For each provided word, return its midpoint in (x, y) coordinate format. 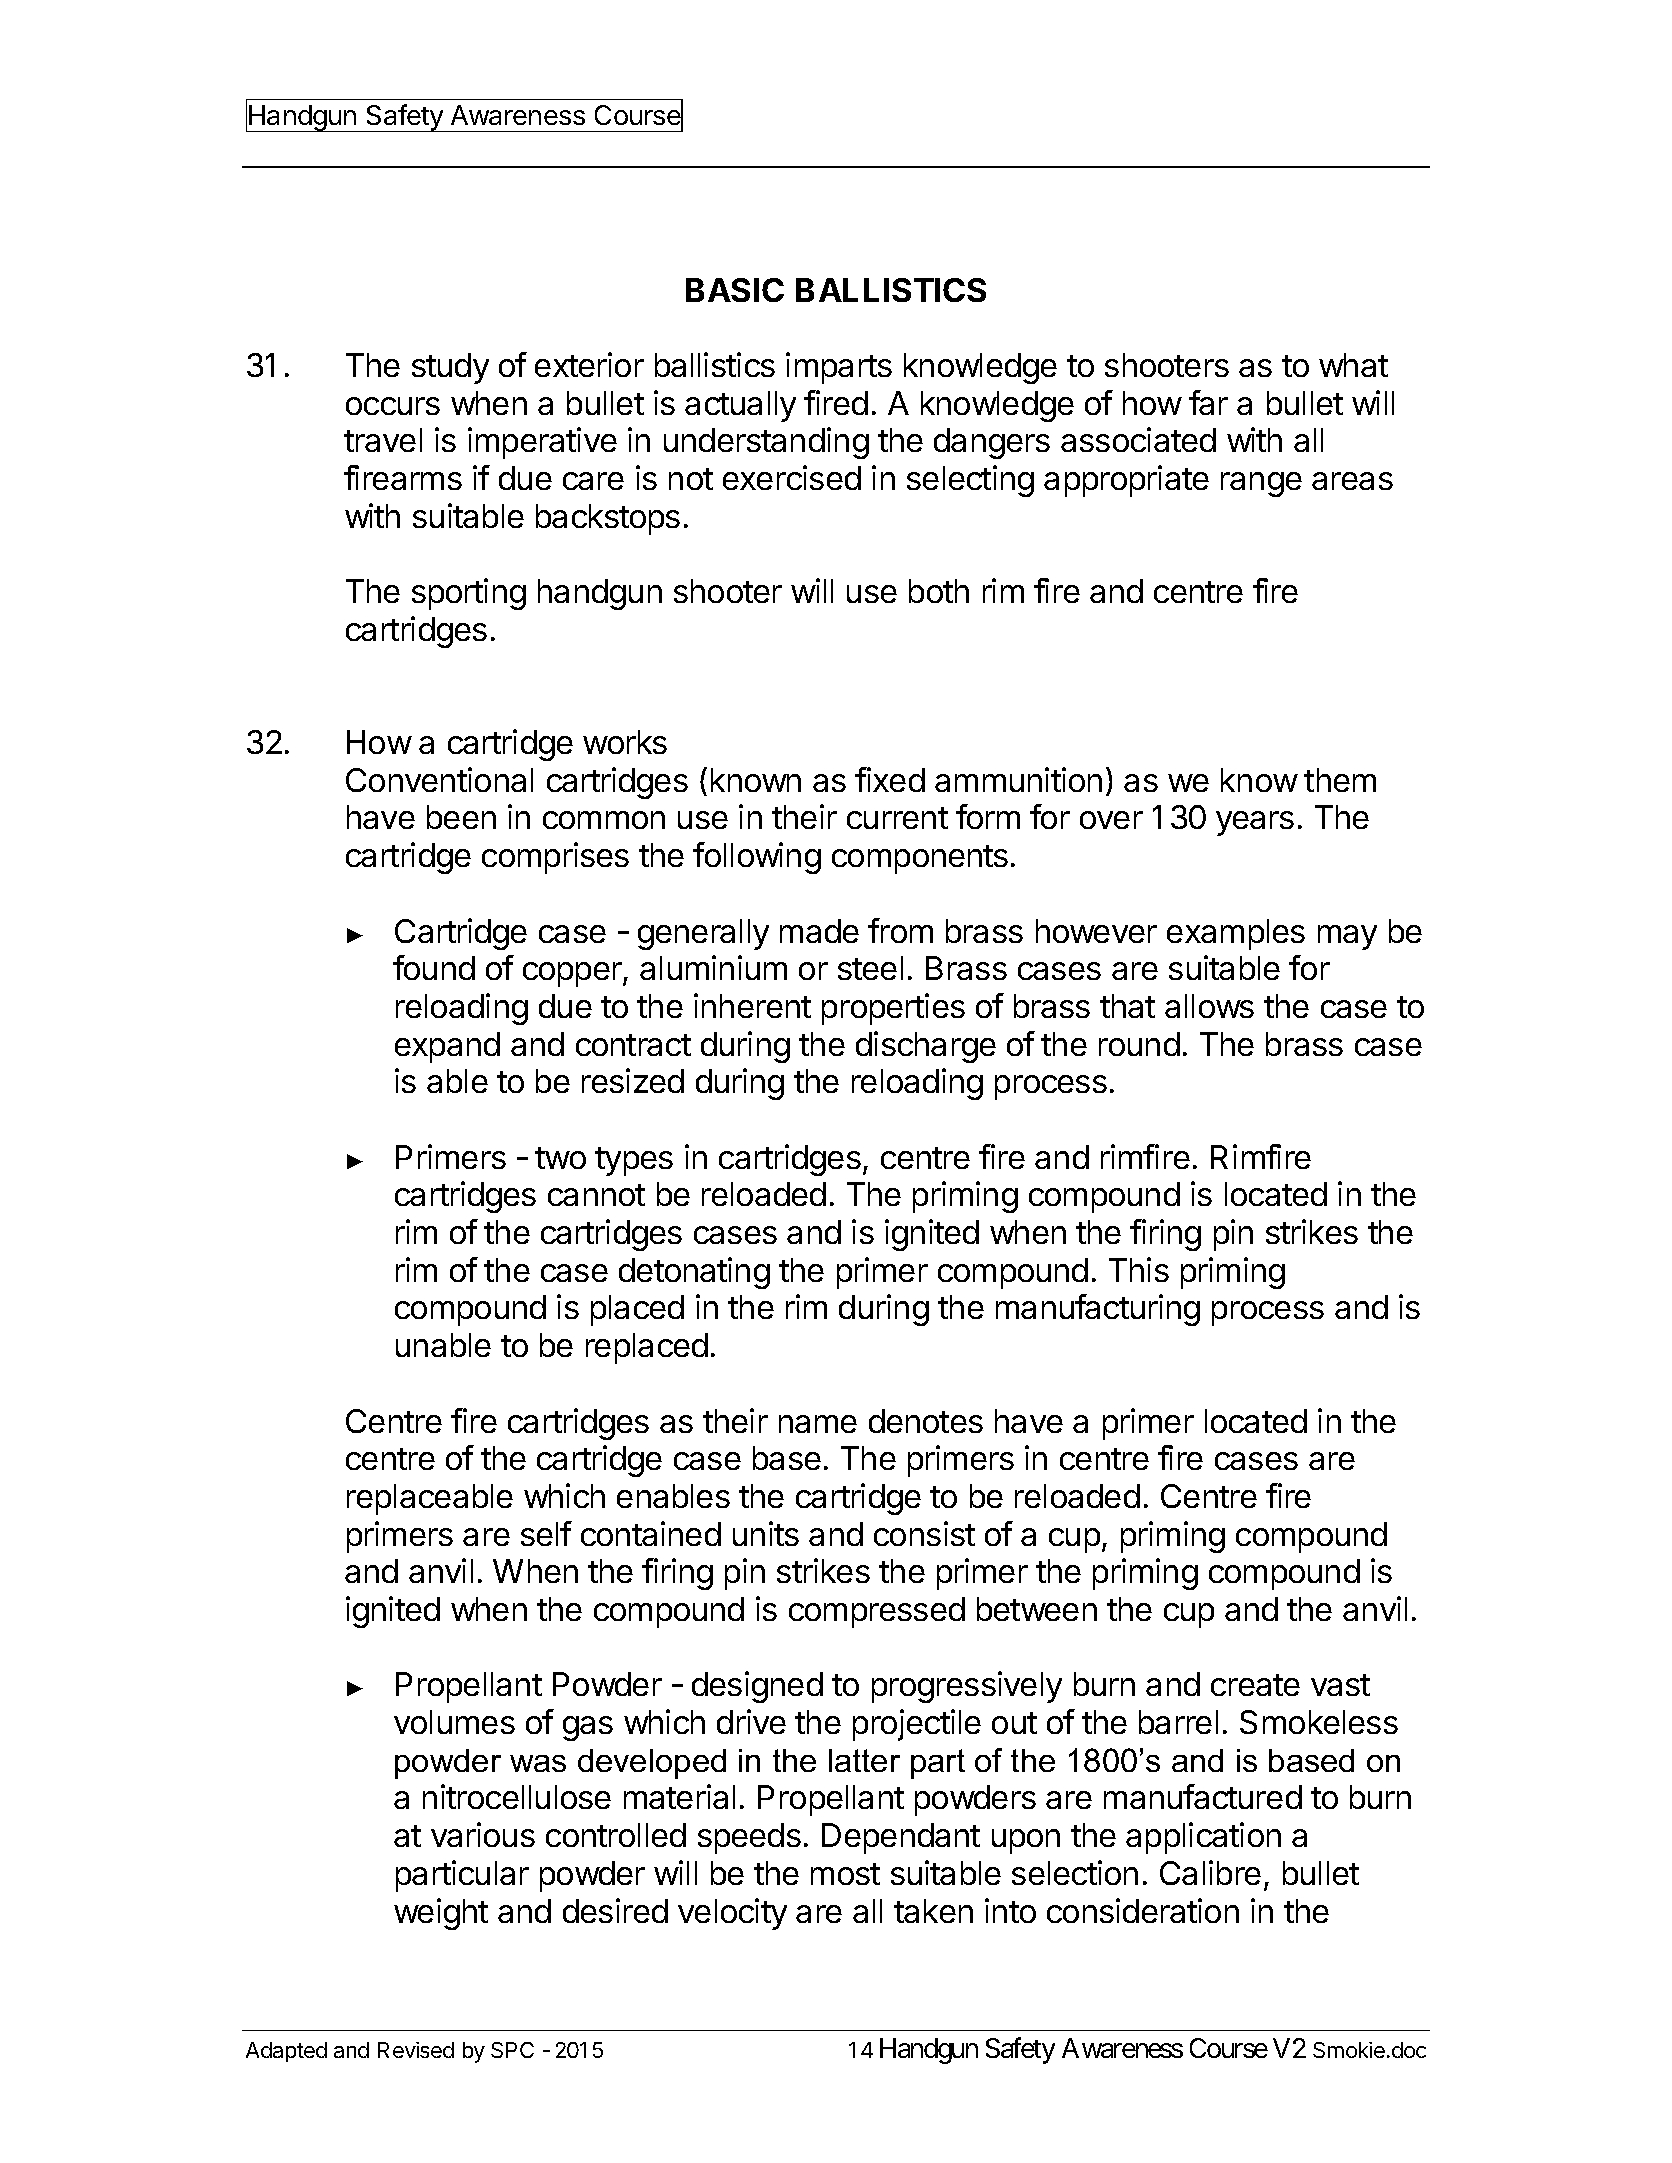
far (1208, 402)
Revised (416, 2050)
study (450, 368)
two (560, 1158)
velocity (732, 1914)
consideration (1143, 1910)
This (1139, 1269)
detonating (694, 1273)
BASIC (735, 290)
